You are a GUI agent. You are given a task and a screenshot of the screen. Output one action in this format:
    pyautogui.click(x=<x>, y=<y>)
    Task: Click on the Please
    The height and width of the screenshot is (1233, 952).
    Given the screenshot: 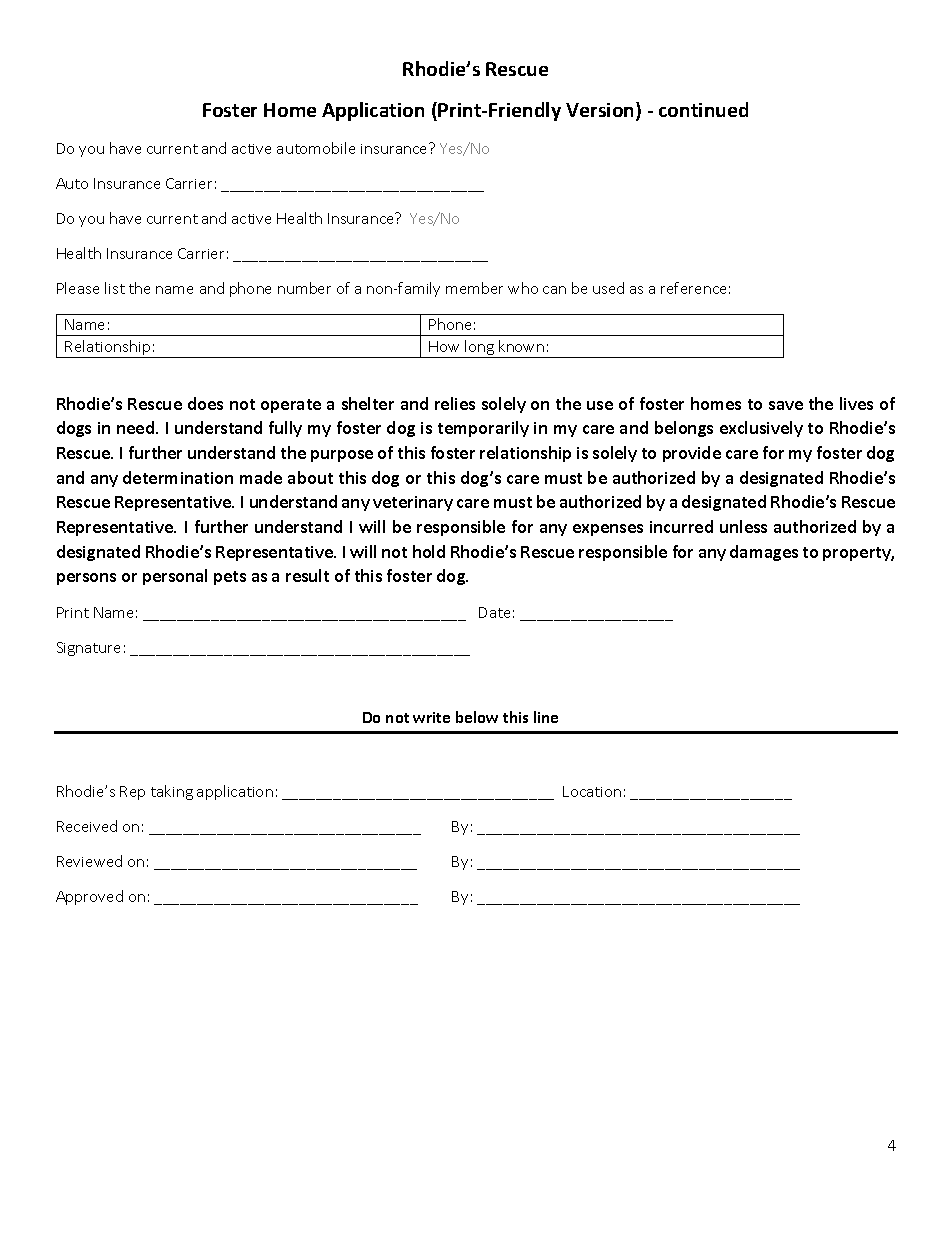 What is the action you would take?
    pyautogui.click(x=78, y=288)
